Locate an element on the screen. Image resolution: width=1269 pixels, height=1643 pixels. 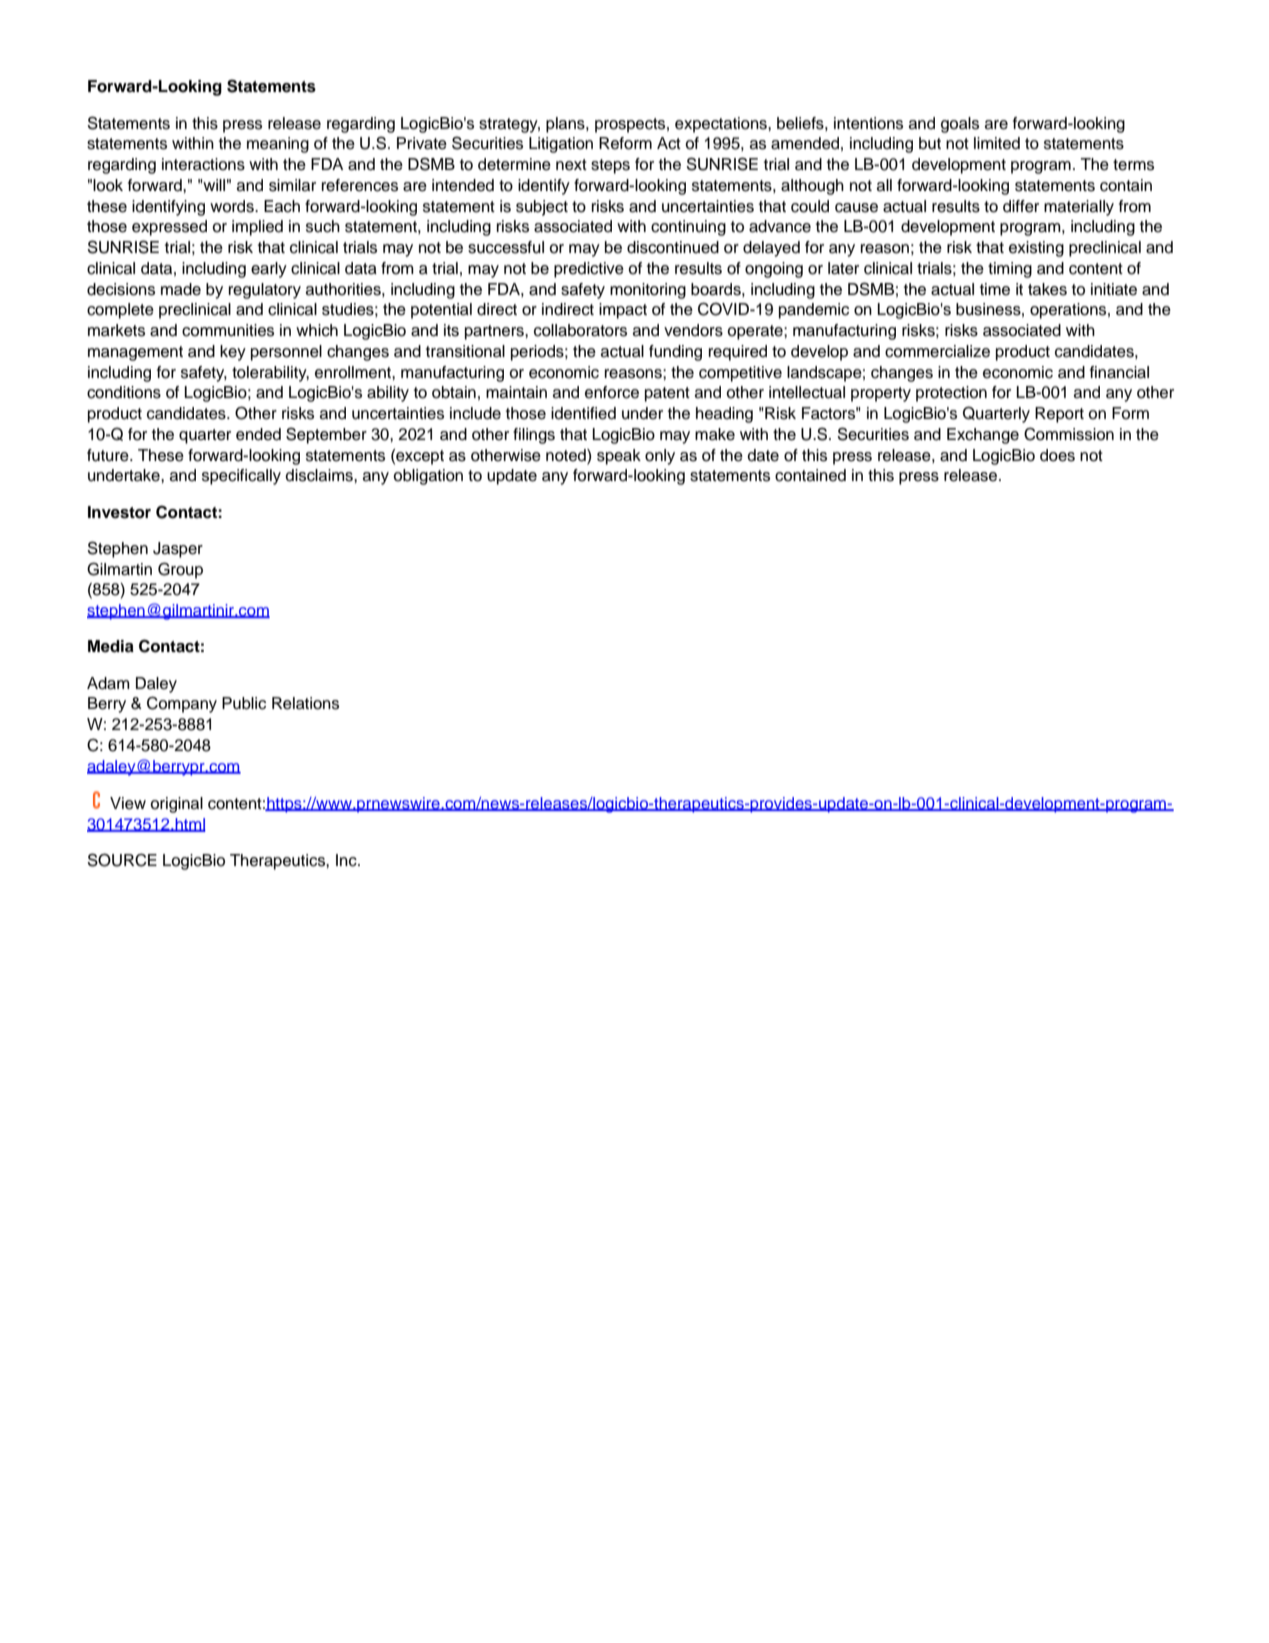
Litigation is located at coordinates (561, 145).
